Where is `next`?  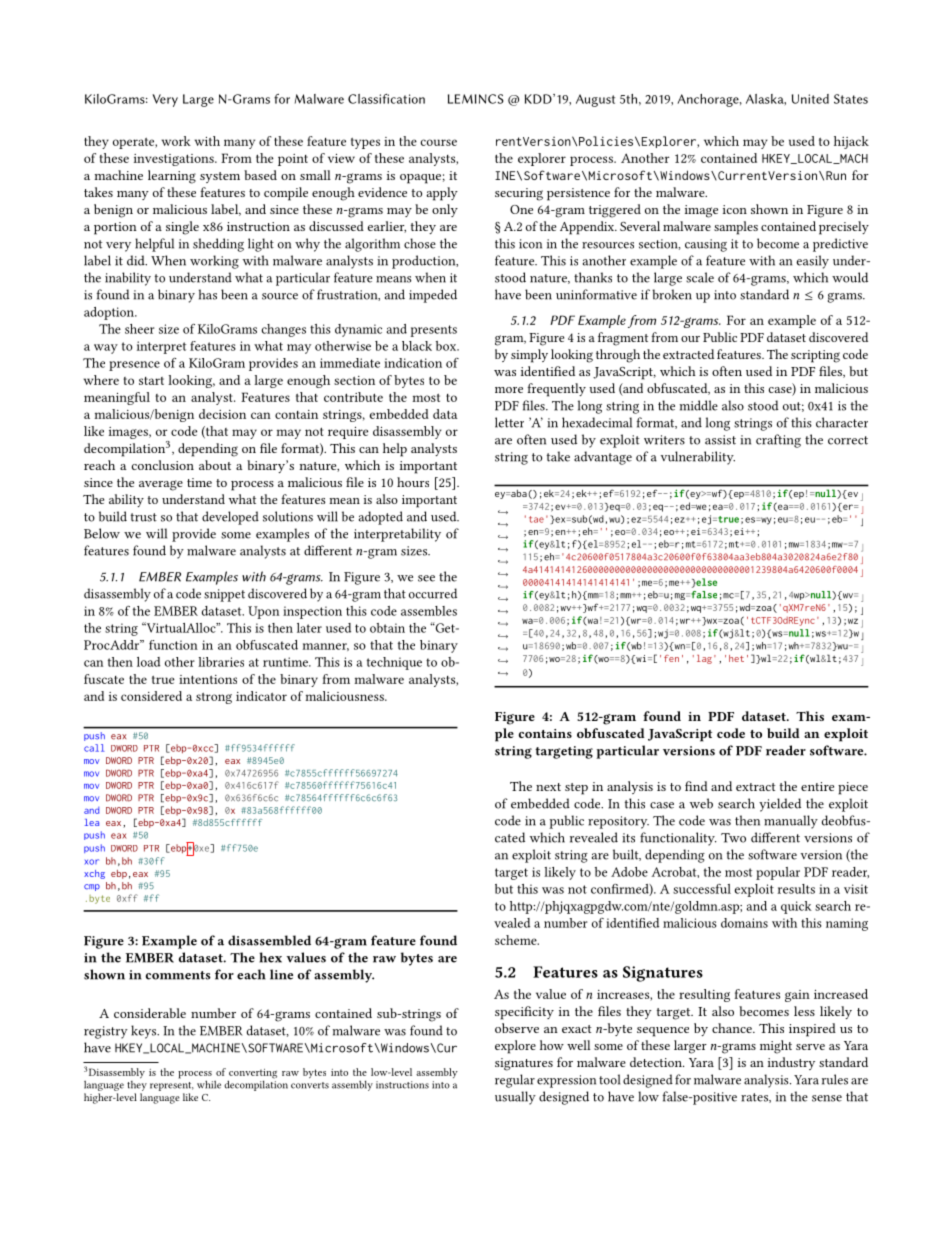
next is located at coordinates (548, 787).
